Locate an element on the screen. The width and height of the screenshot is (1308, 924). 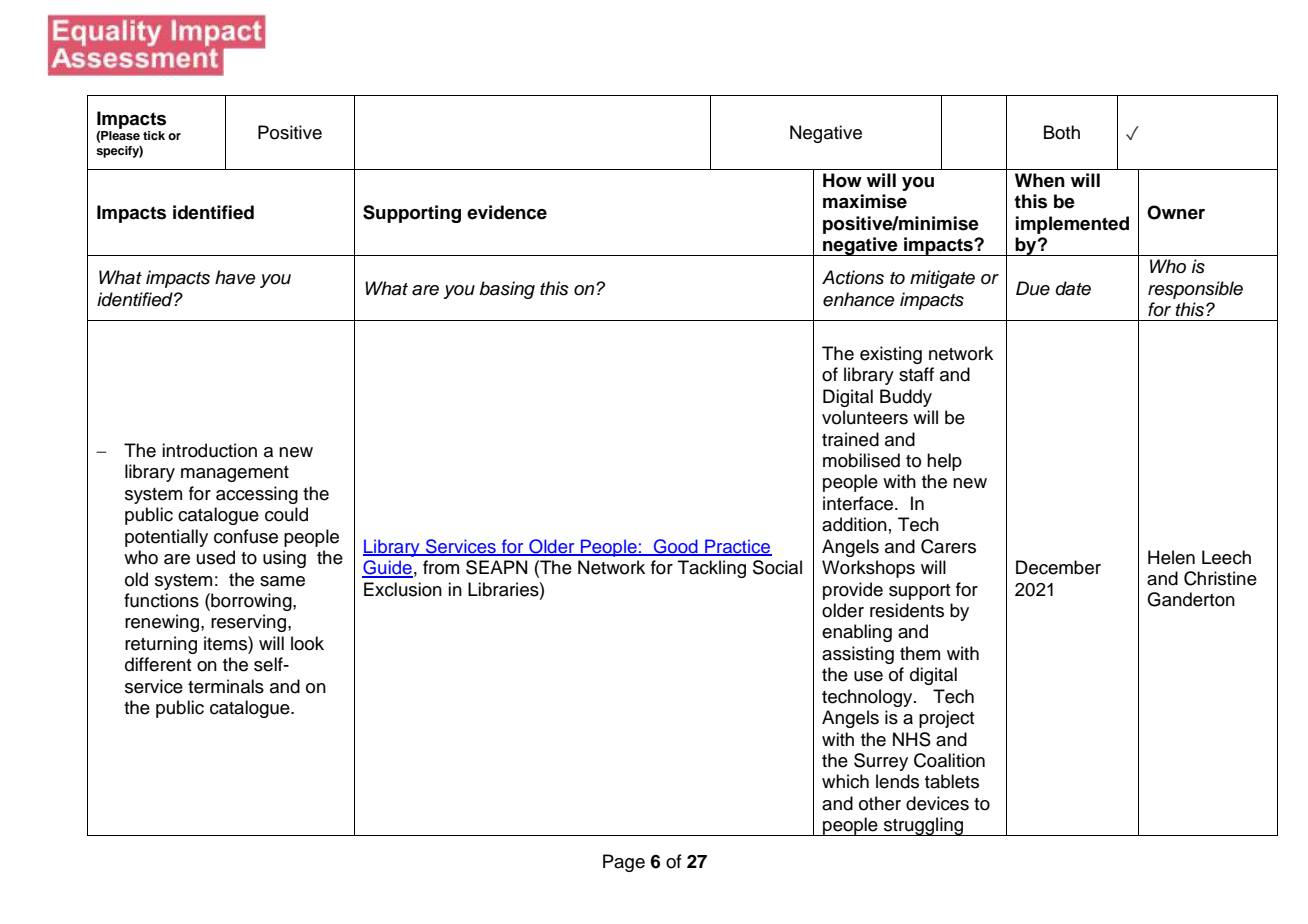
introduction is located at coordinates (209, 450).
